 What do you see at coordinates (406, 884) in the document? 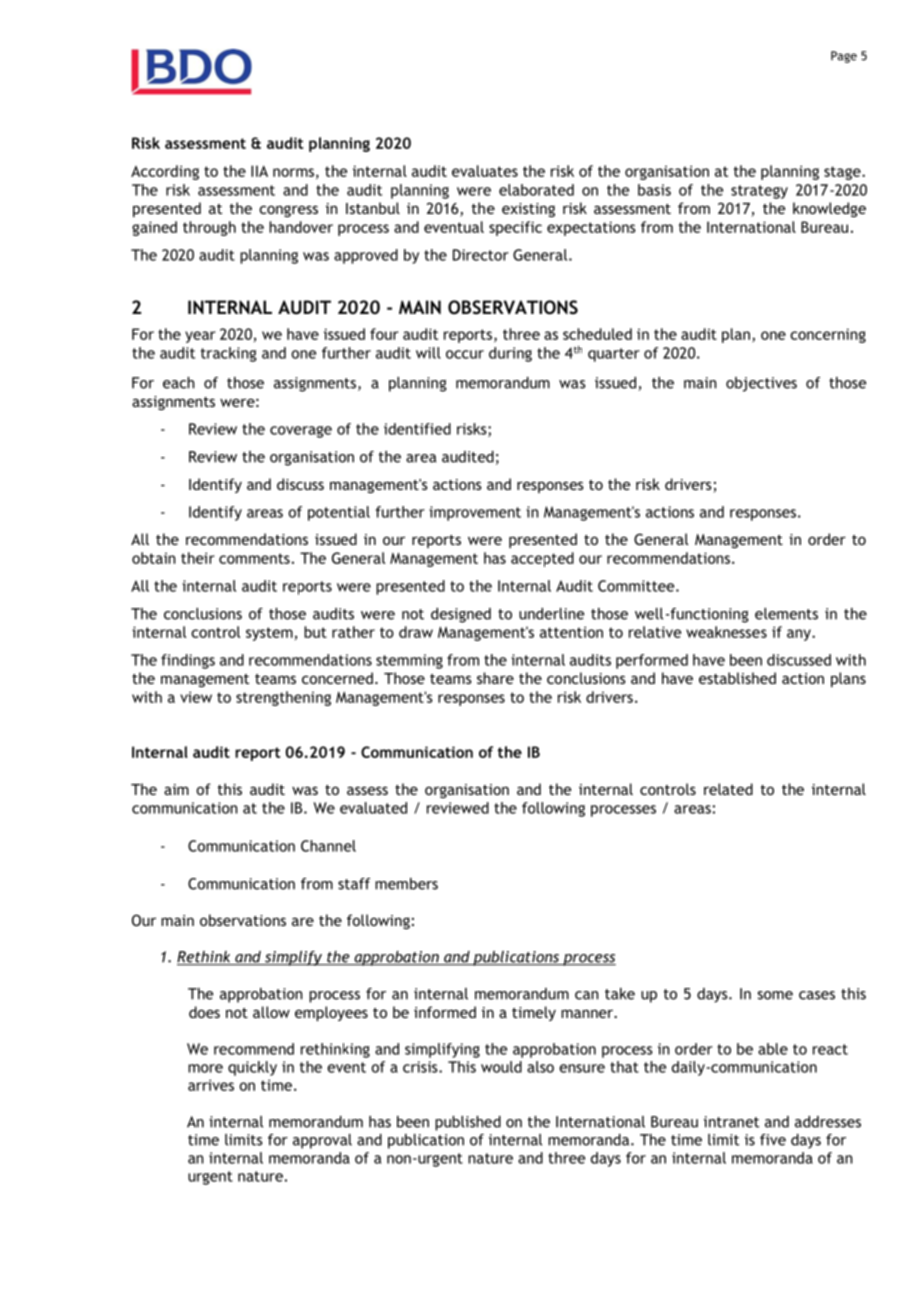
I see `members` at bounding box center [406, 884].
